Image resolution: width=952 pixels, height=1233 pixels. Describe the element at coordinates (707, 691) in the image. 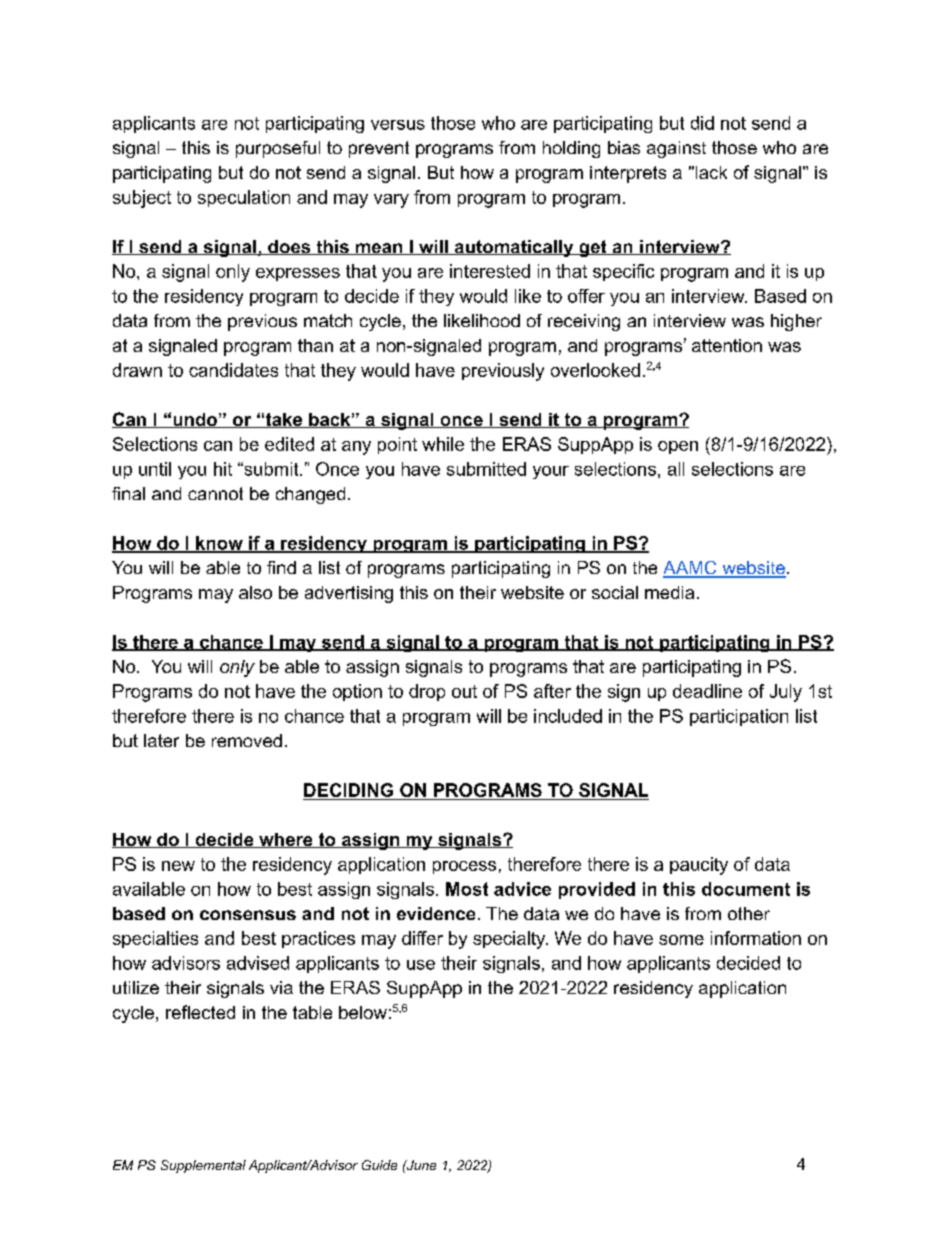

I see `deadline` at that location.
